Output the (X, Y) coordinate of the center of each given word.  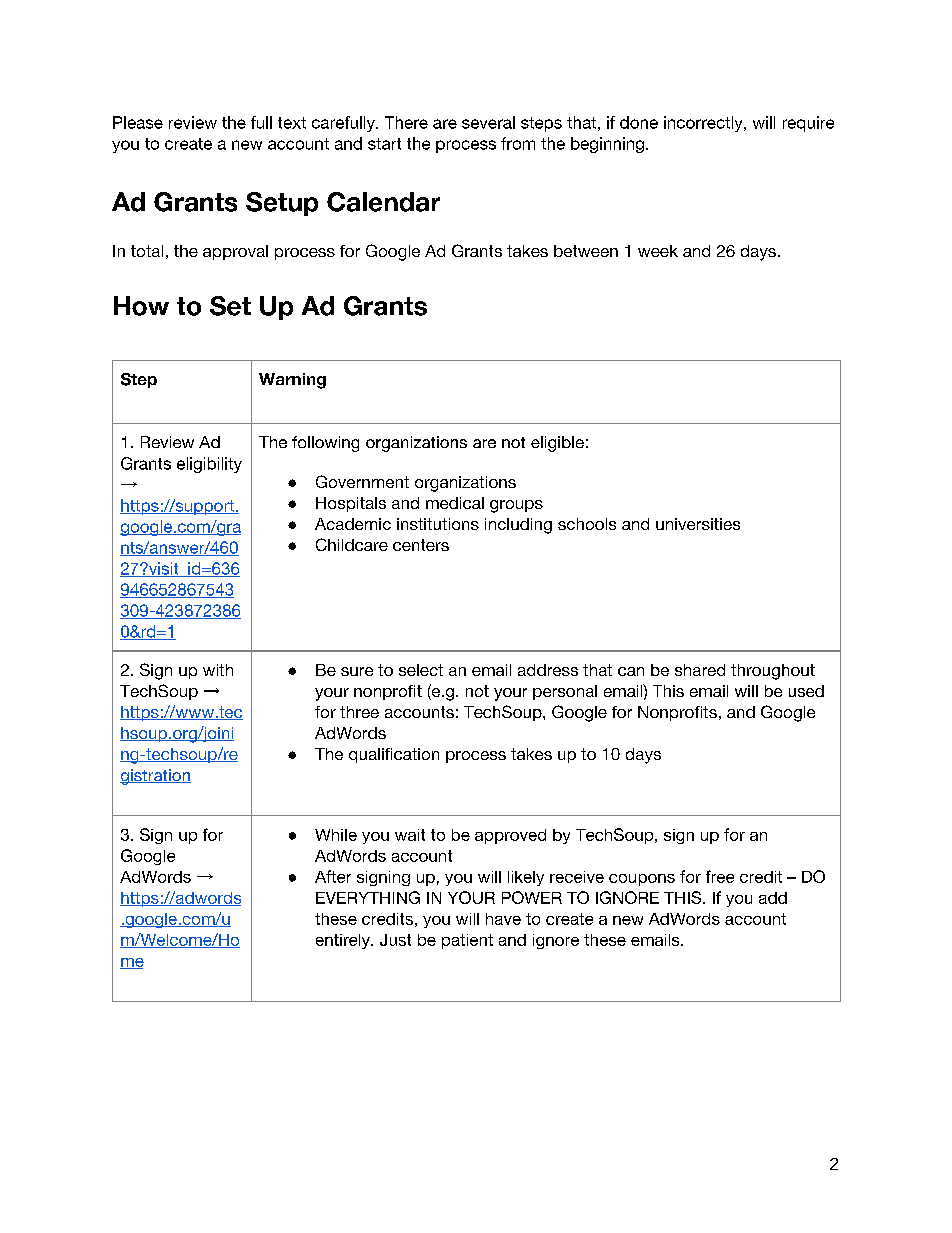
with (218, 670)
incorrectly (704, 124)
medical (455, 503)
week (658, 251)
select (421, 670)
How (141, 306)
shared (700, 670)
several (488, 122)
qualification (394, 755)
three (359, 712)
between (586, 251)
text (292, 123)
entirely (344, 941)
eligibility (209, 465)
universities (698, 524)
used (806, 691)
